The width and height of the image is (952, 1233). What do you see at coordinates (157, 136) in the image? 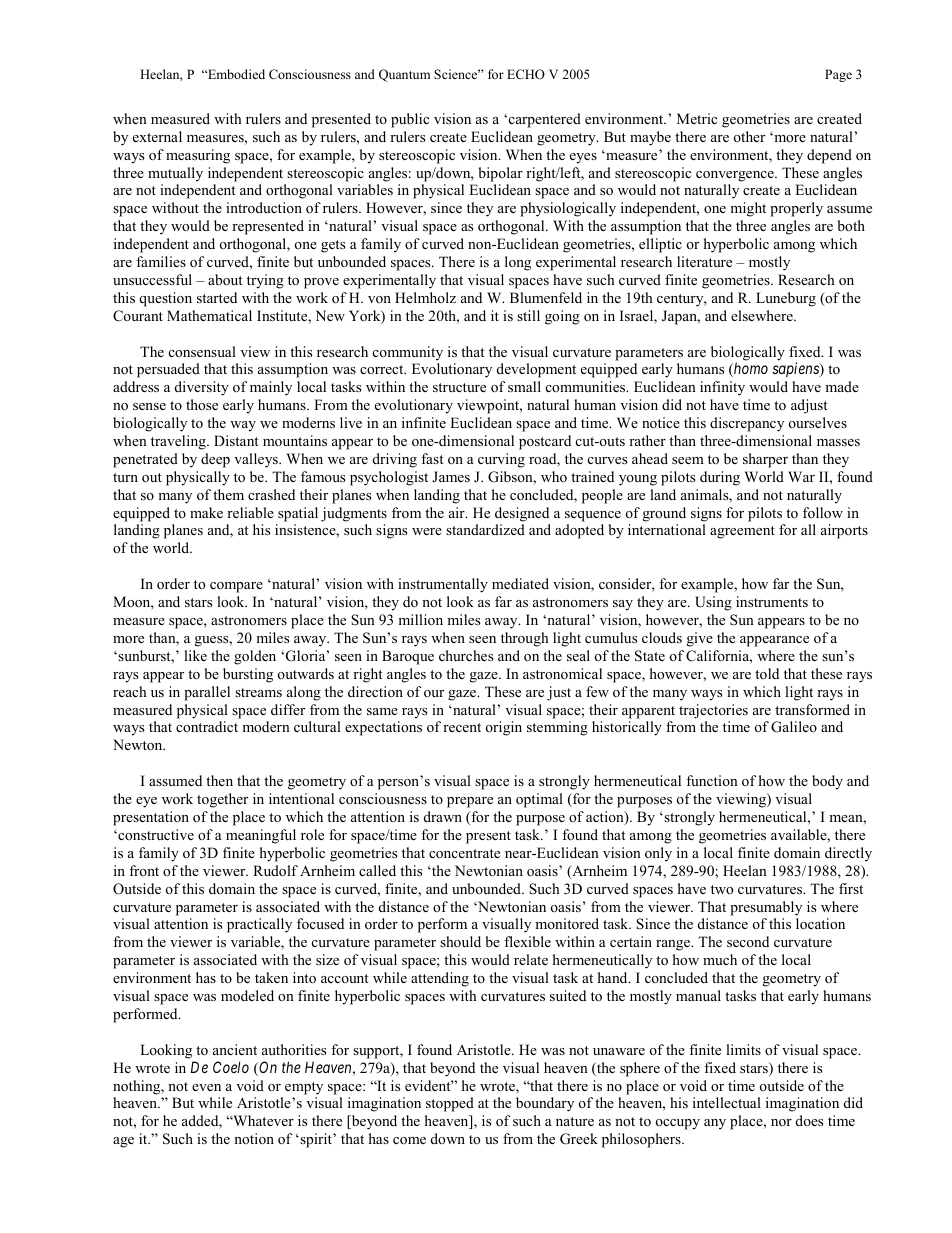
I see `external` at bounding box center [157, 136].
